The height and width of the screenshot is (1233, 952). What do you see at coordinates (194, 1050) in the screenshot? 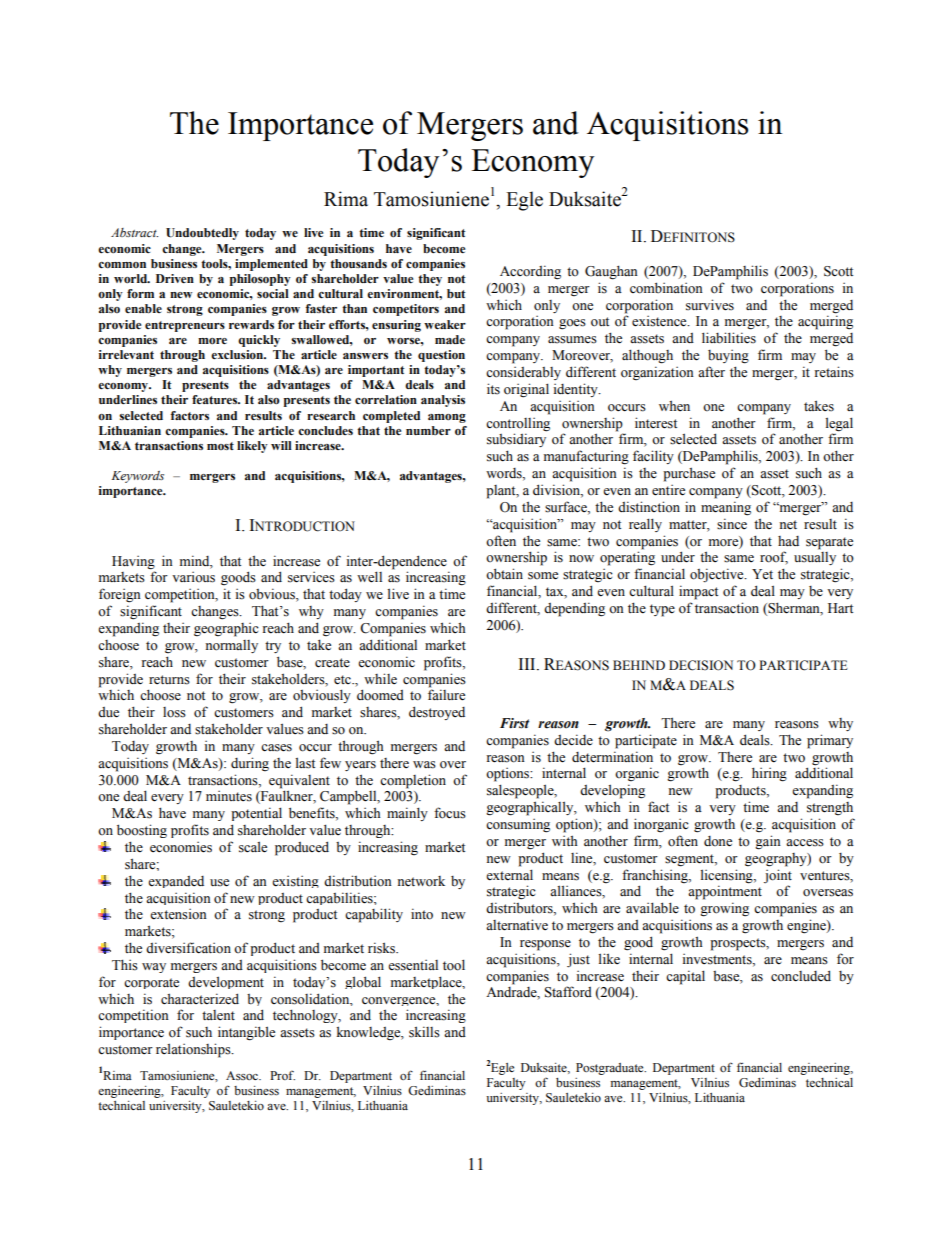
I see `relationships` at bounding box center [194, 1050].
